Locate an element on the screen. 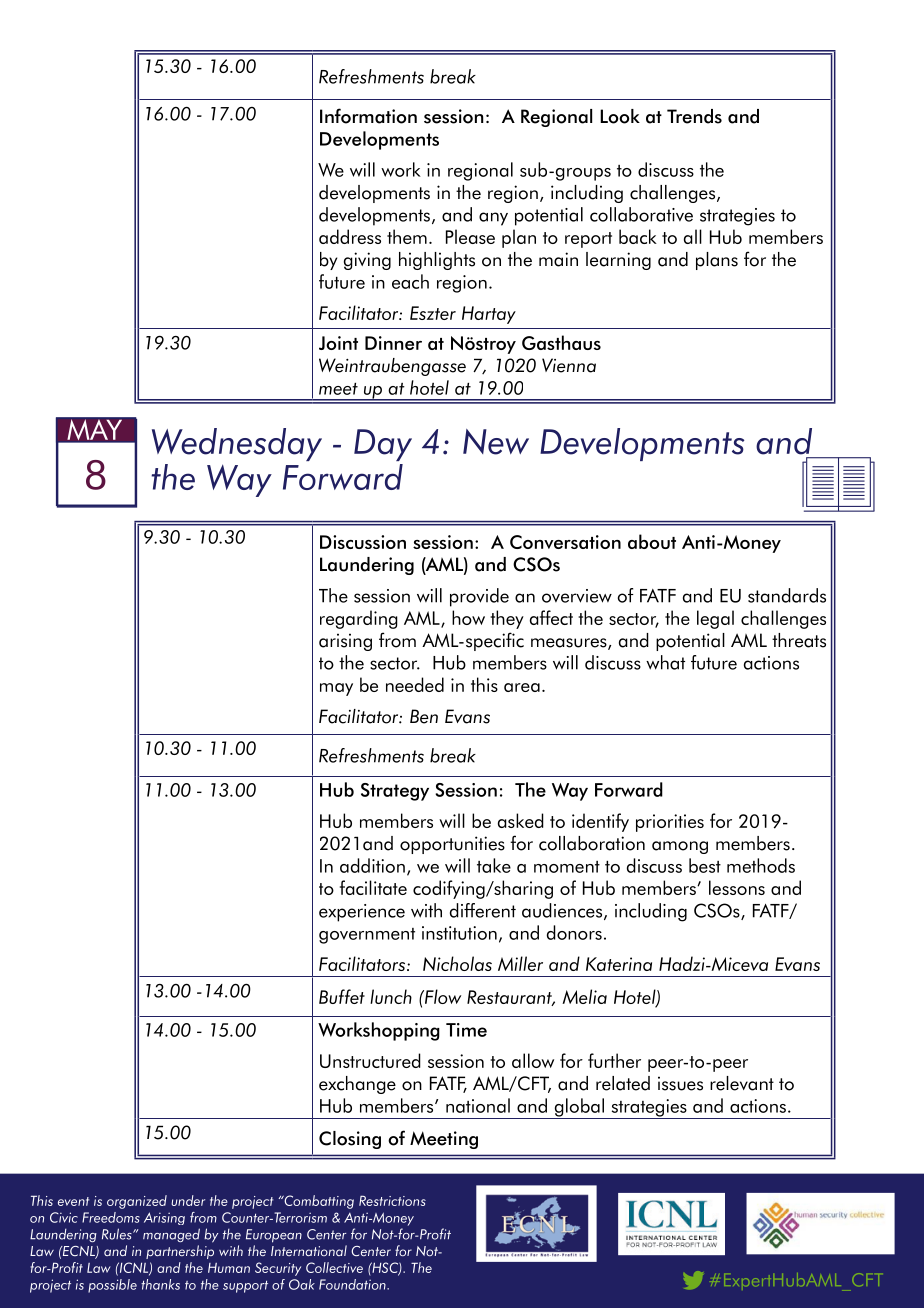  Trends is located at coordinates (694, 116).
